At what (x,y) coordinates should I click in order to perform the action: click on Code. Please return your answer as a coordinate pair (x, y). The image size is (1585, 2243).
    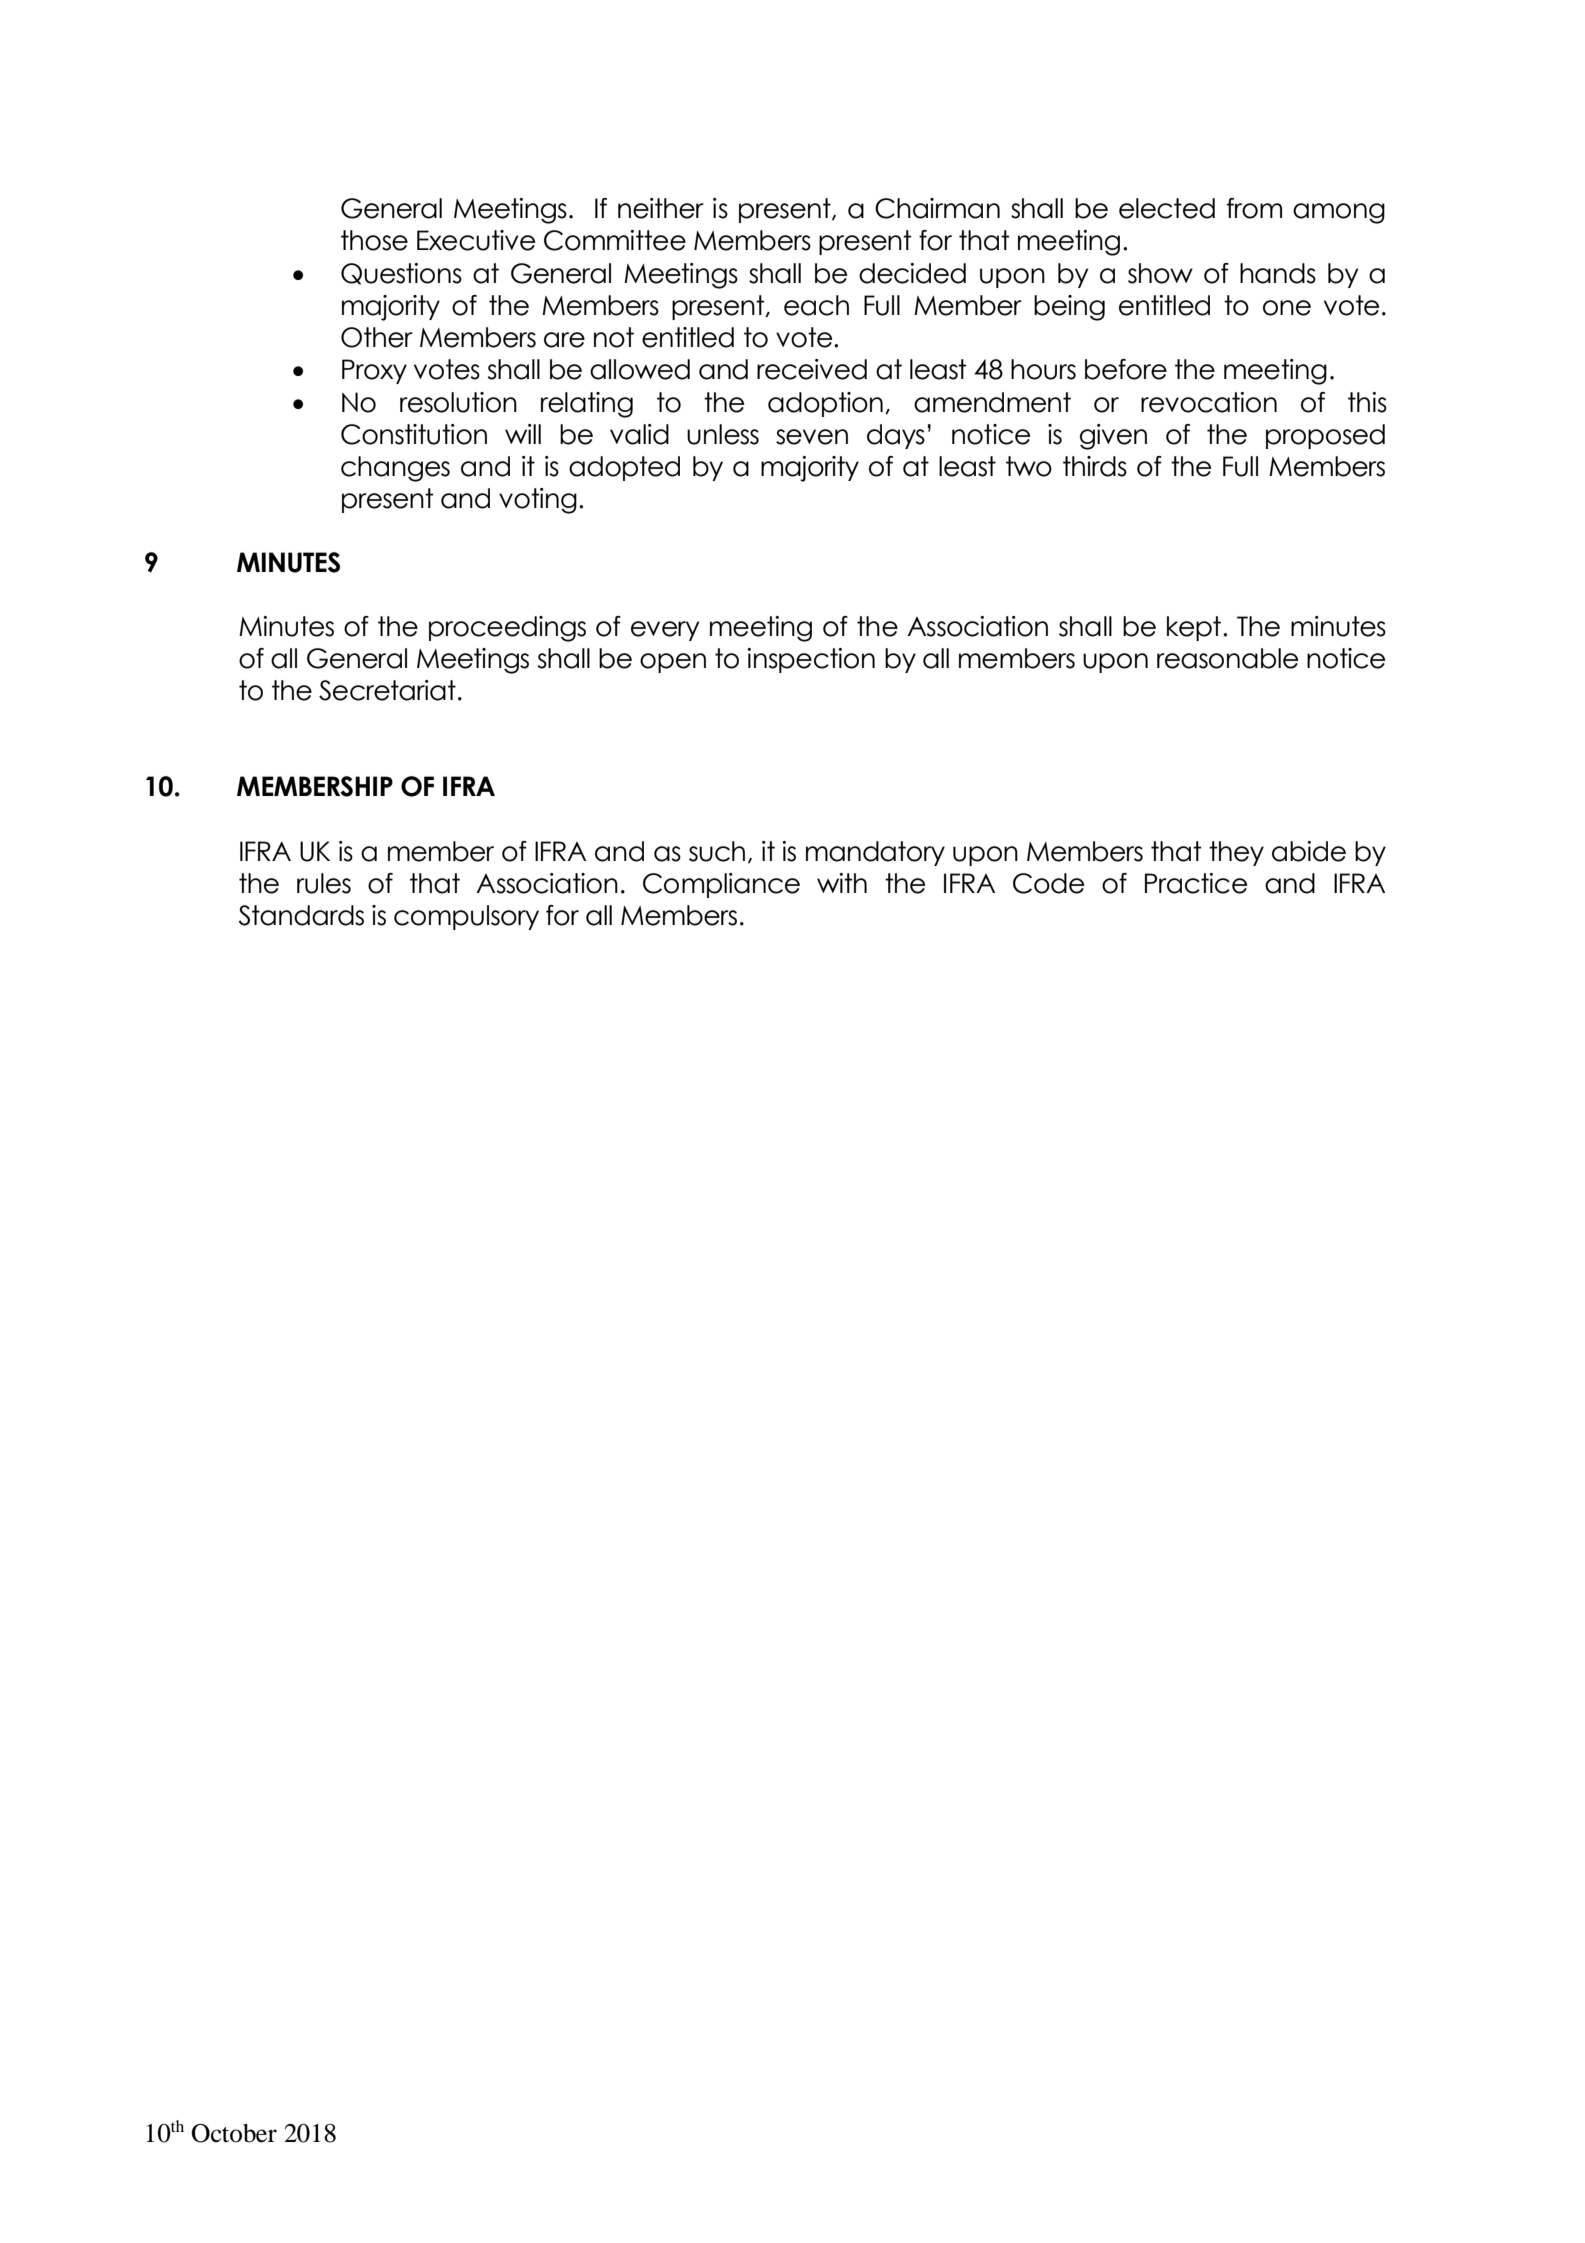
    Looking at the image, I should click on (1048, 883).
